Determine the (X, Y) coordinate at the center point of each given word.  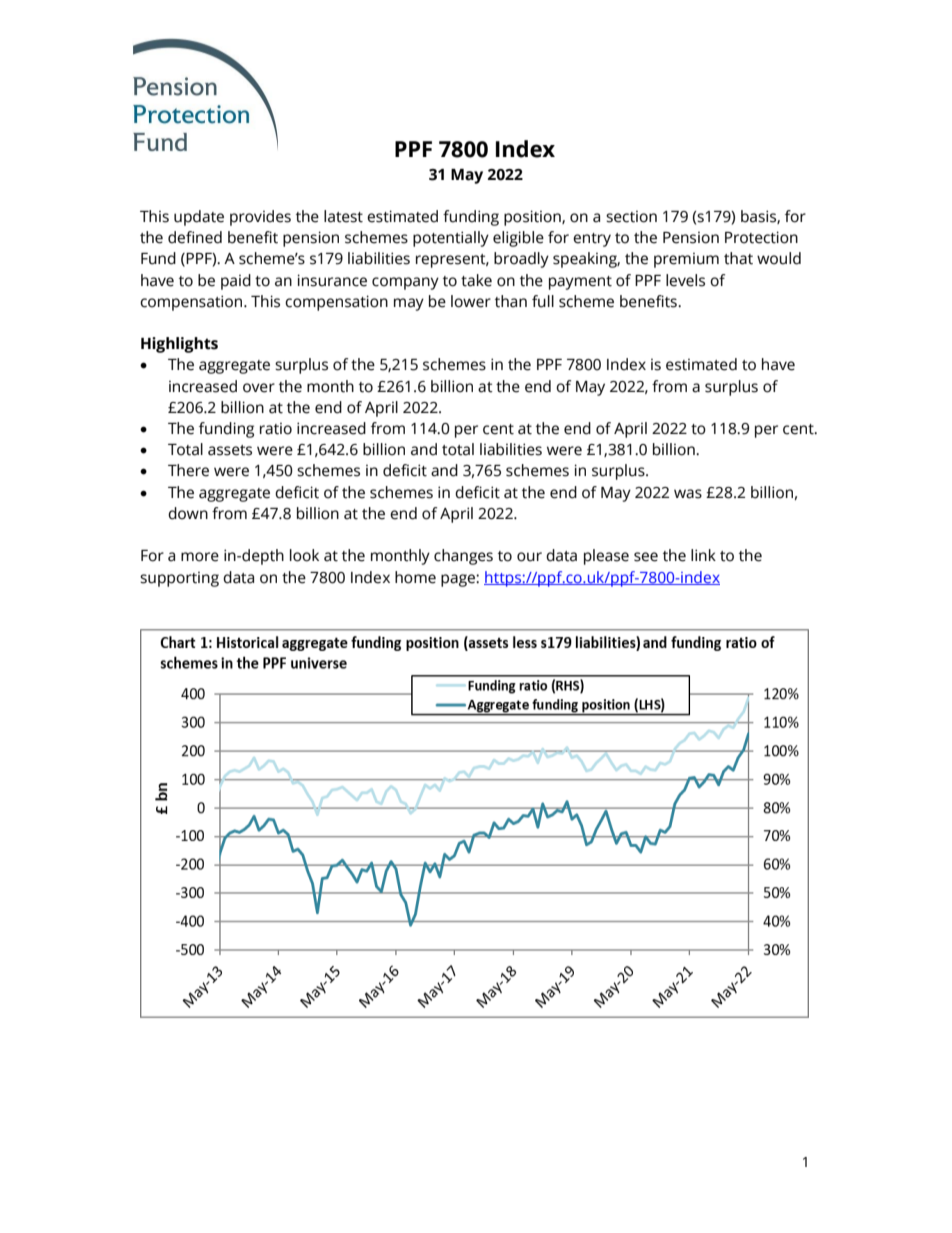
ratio (276, 429)
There (188, 470)
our (529, 557)
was (688, 494)
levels (685, 280)
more (200, 557)
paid (236, 282)
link (703, 555)
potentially (451, 239)
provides (260, 218)
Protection (761, 237)
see (646, 557)
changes (463, 557)
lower (471, 301)
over (259, 388)
